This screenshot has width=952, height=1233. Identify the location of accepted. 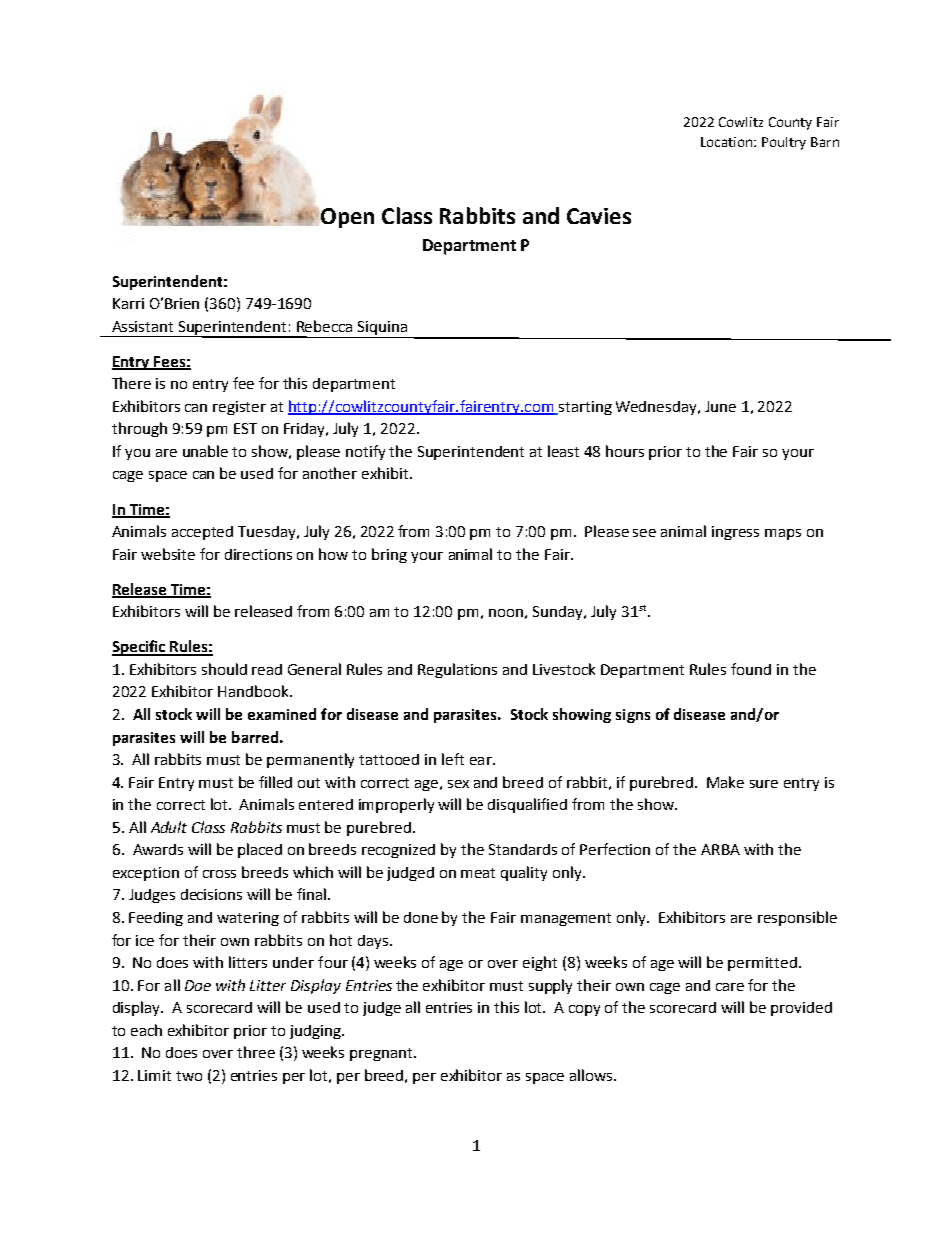
(202, 533).
